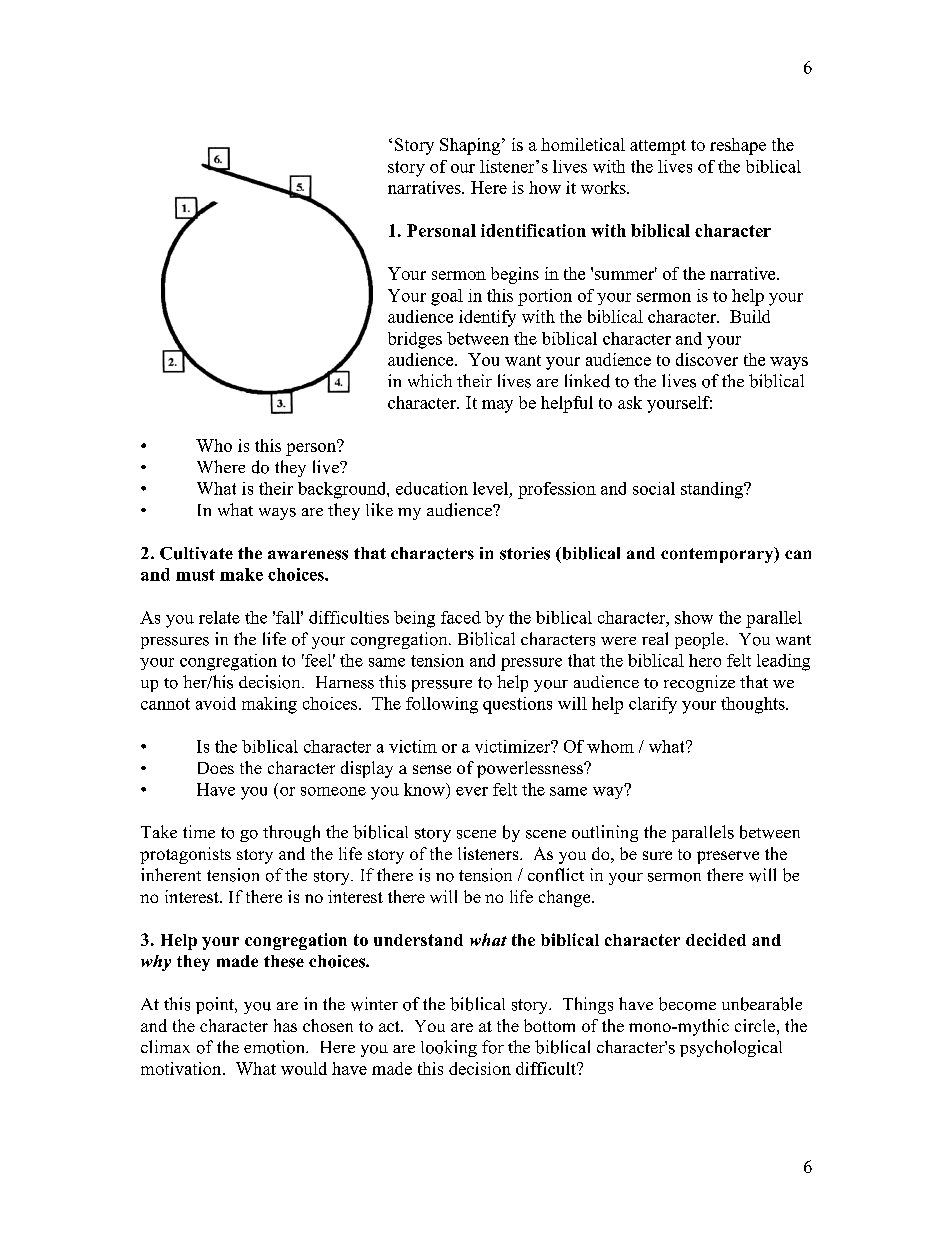 This screenshot has width=952, height=1233. Describe the element at coordinates (461, 617) in the screenshot. I see `faced` at that location.
